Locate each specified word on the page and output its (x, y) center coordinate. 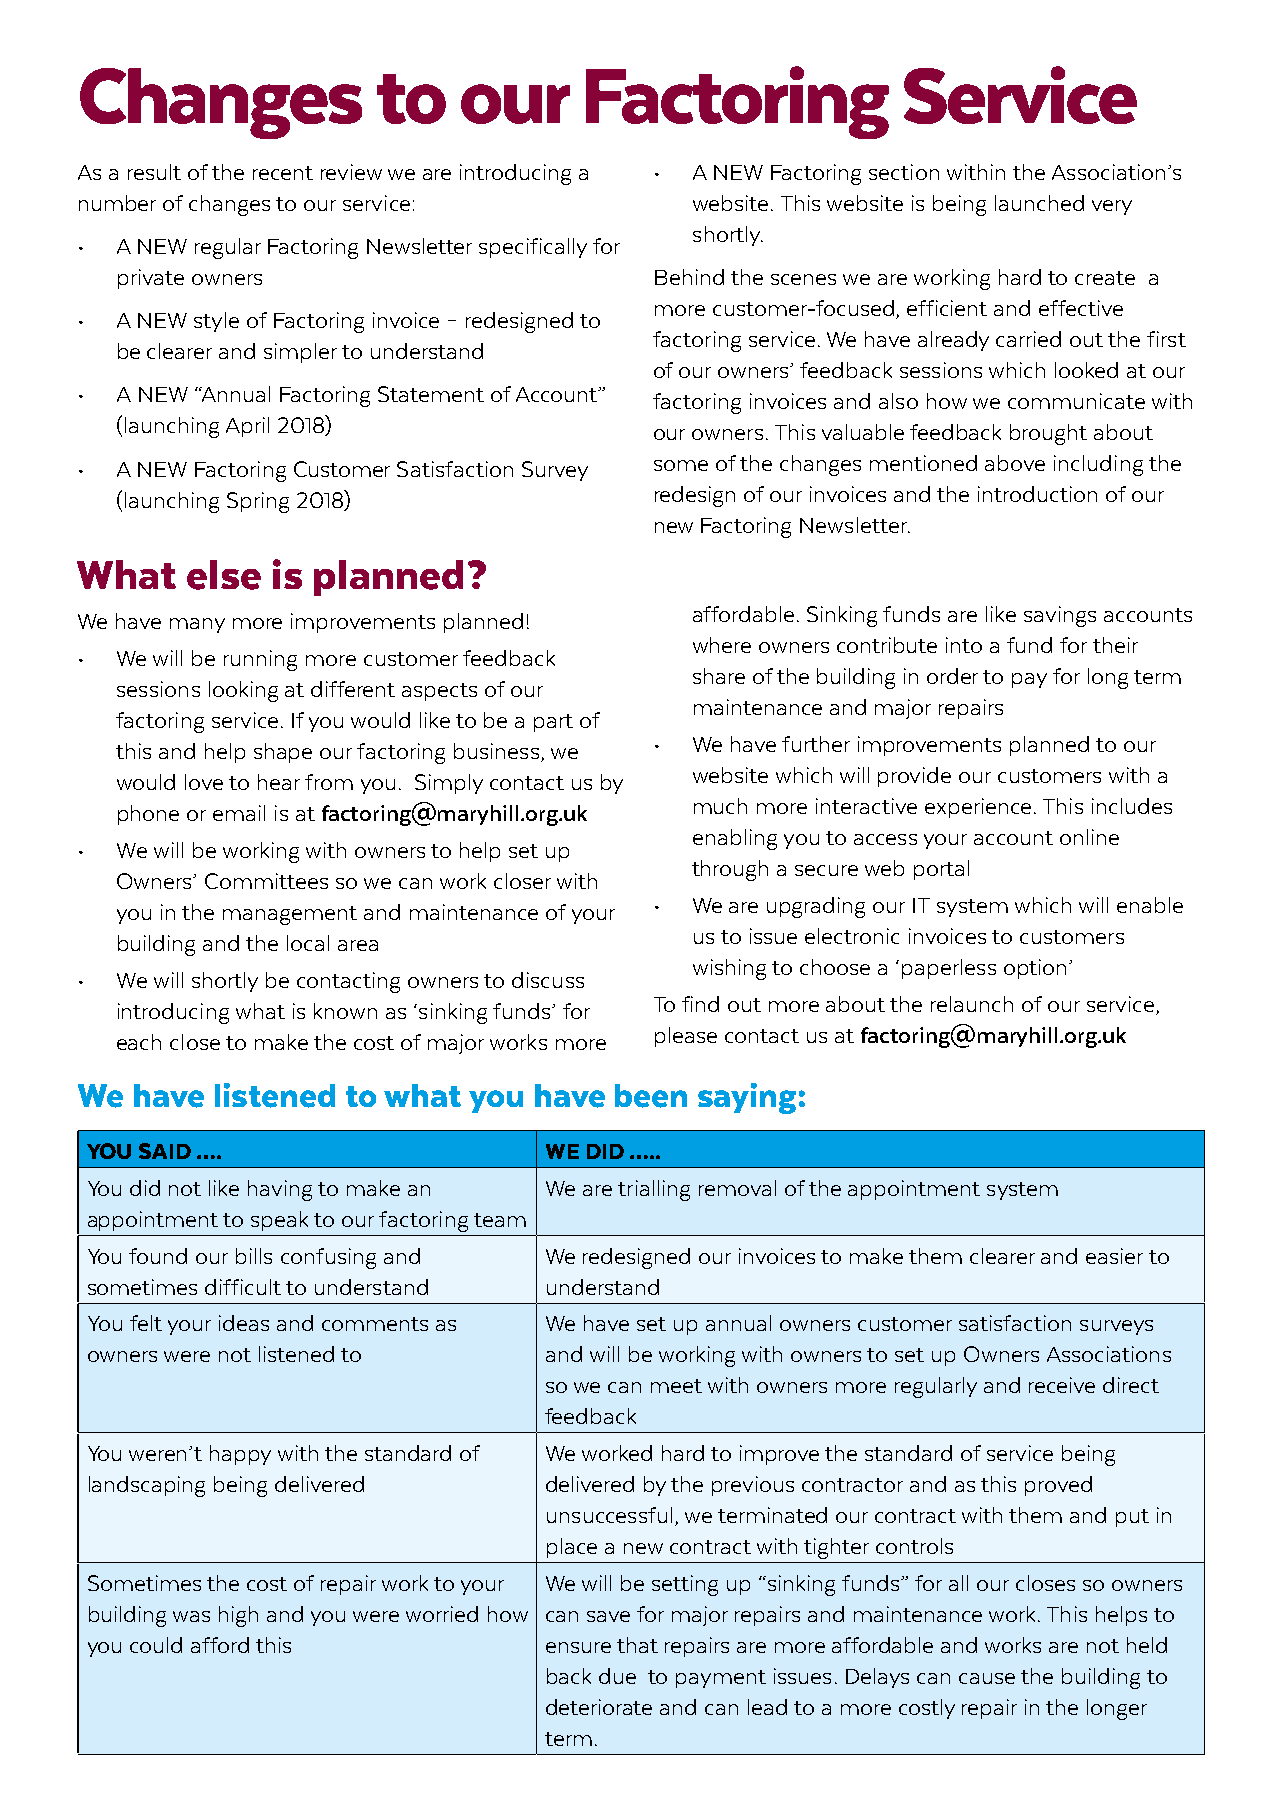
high (238, 1616)
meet (676, 1386)
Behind (689, 277)
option (1035, 969)
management (290, 915)
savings (1060, 616)
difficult (243, 1287)
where (722, 645)
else (224, 575)
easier (1114, 1256)
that (637, 1645)
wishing (729, 969)
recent (283, 173)
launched (1039, 203)
